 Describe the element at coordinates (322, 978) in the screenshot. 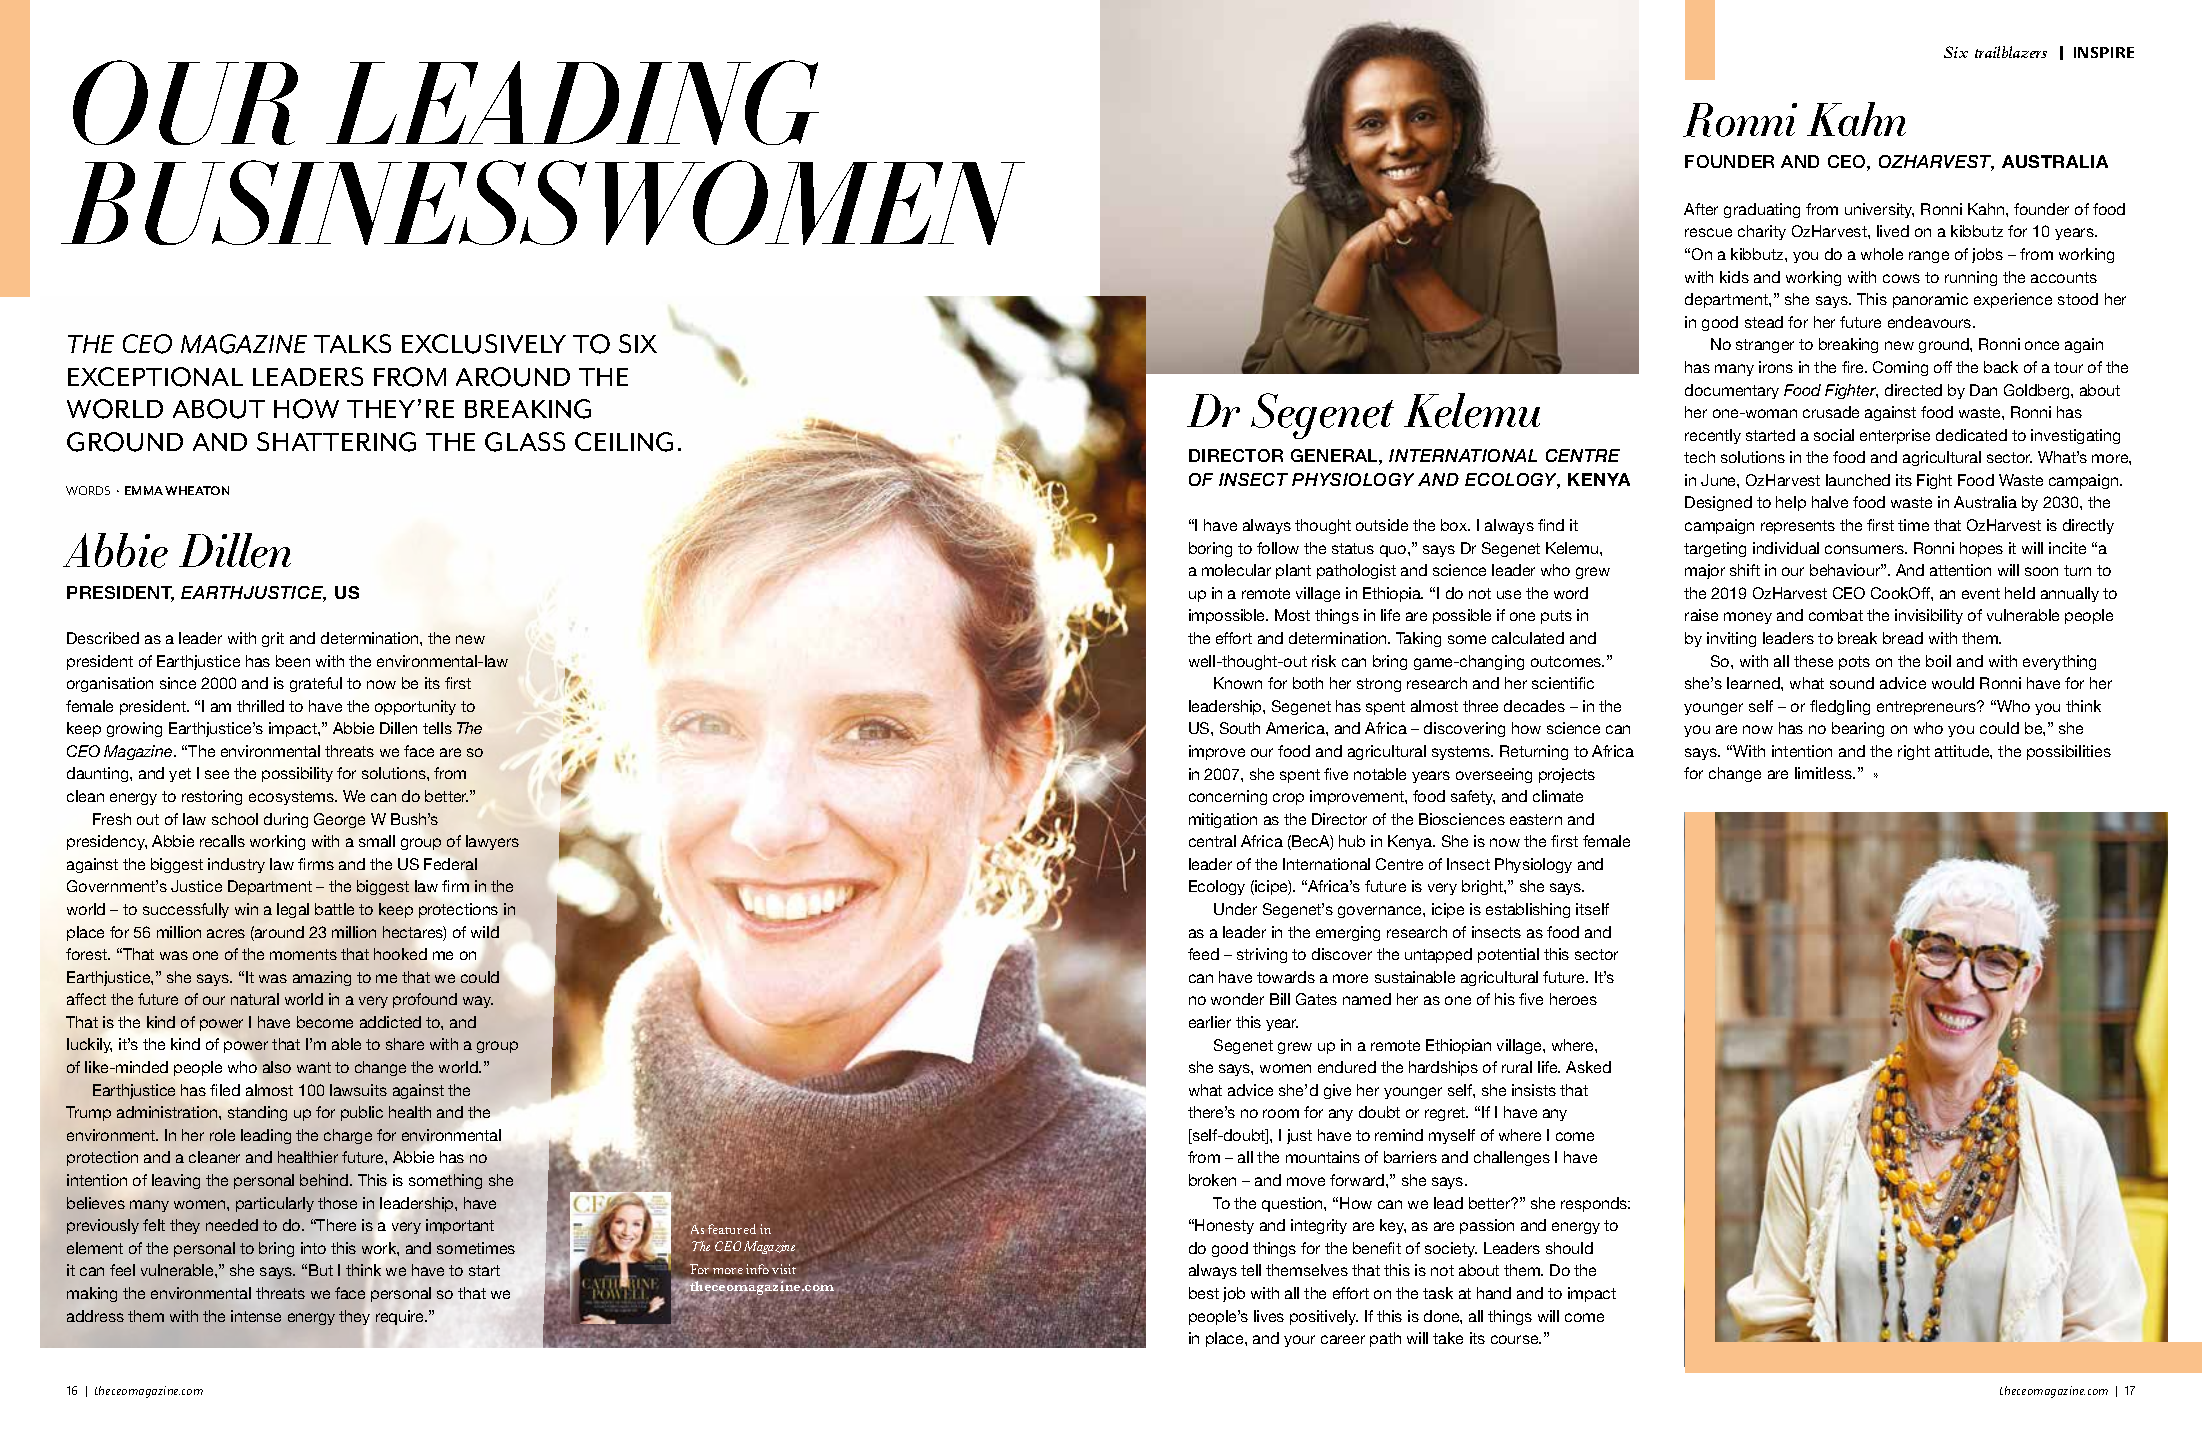

I see `amazing` at that location.
